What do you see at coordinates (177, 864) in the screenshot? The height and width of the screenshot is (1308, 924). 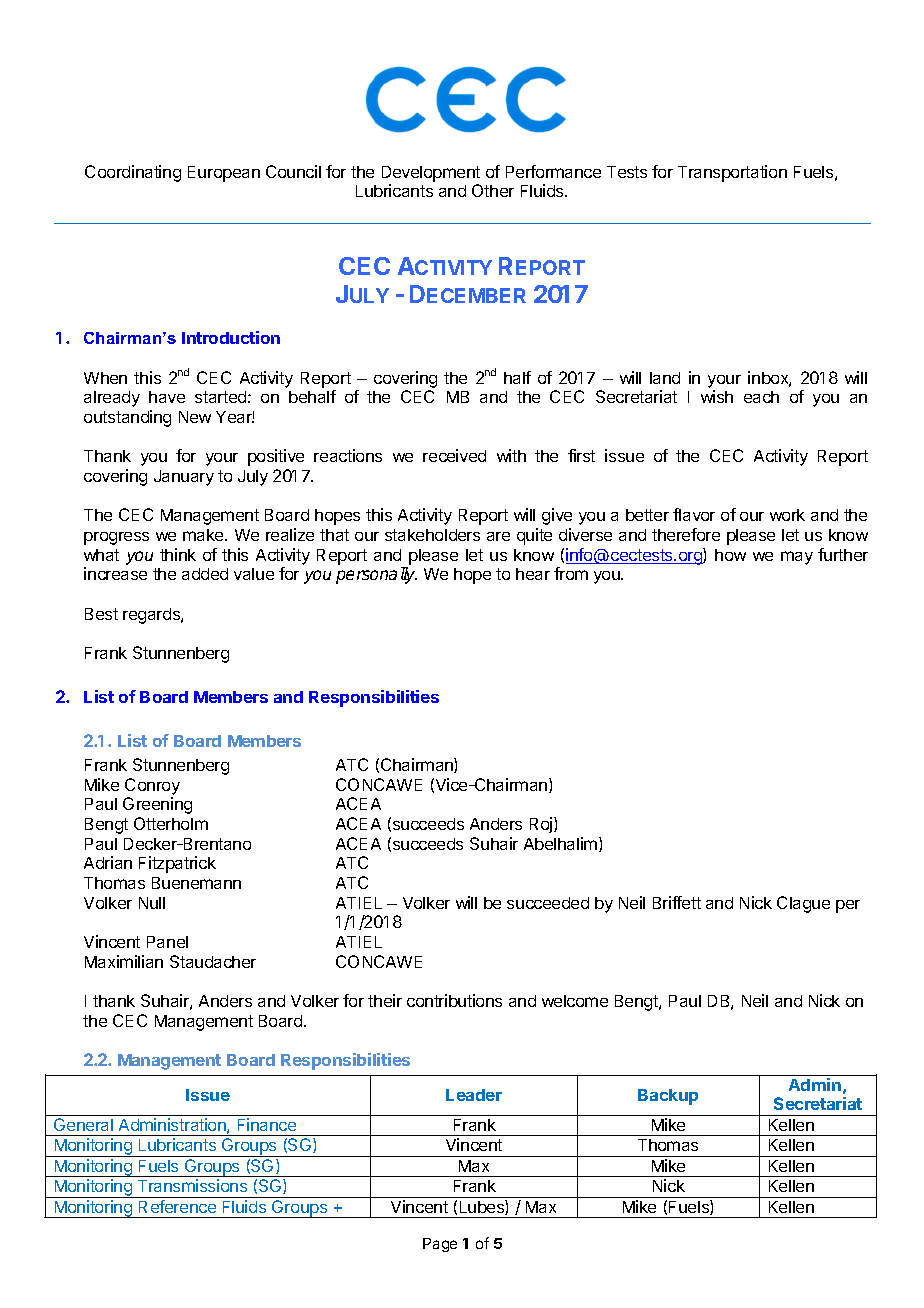 I see `Fitzpatrick` at bounding box center [177, 864].
